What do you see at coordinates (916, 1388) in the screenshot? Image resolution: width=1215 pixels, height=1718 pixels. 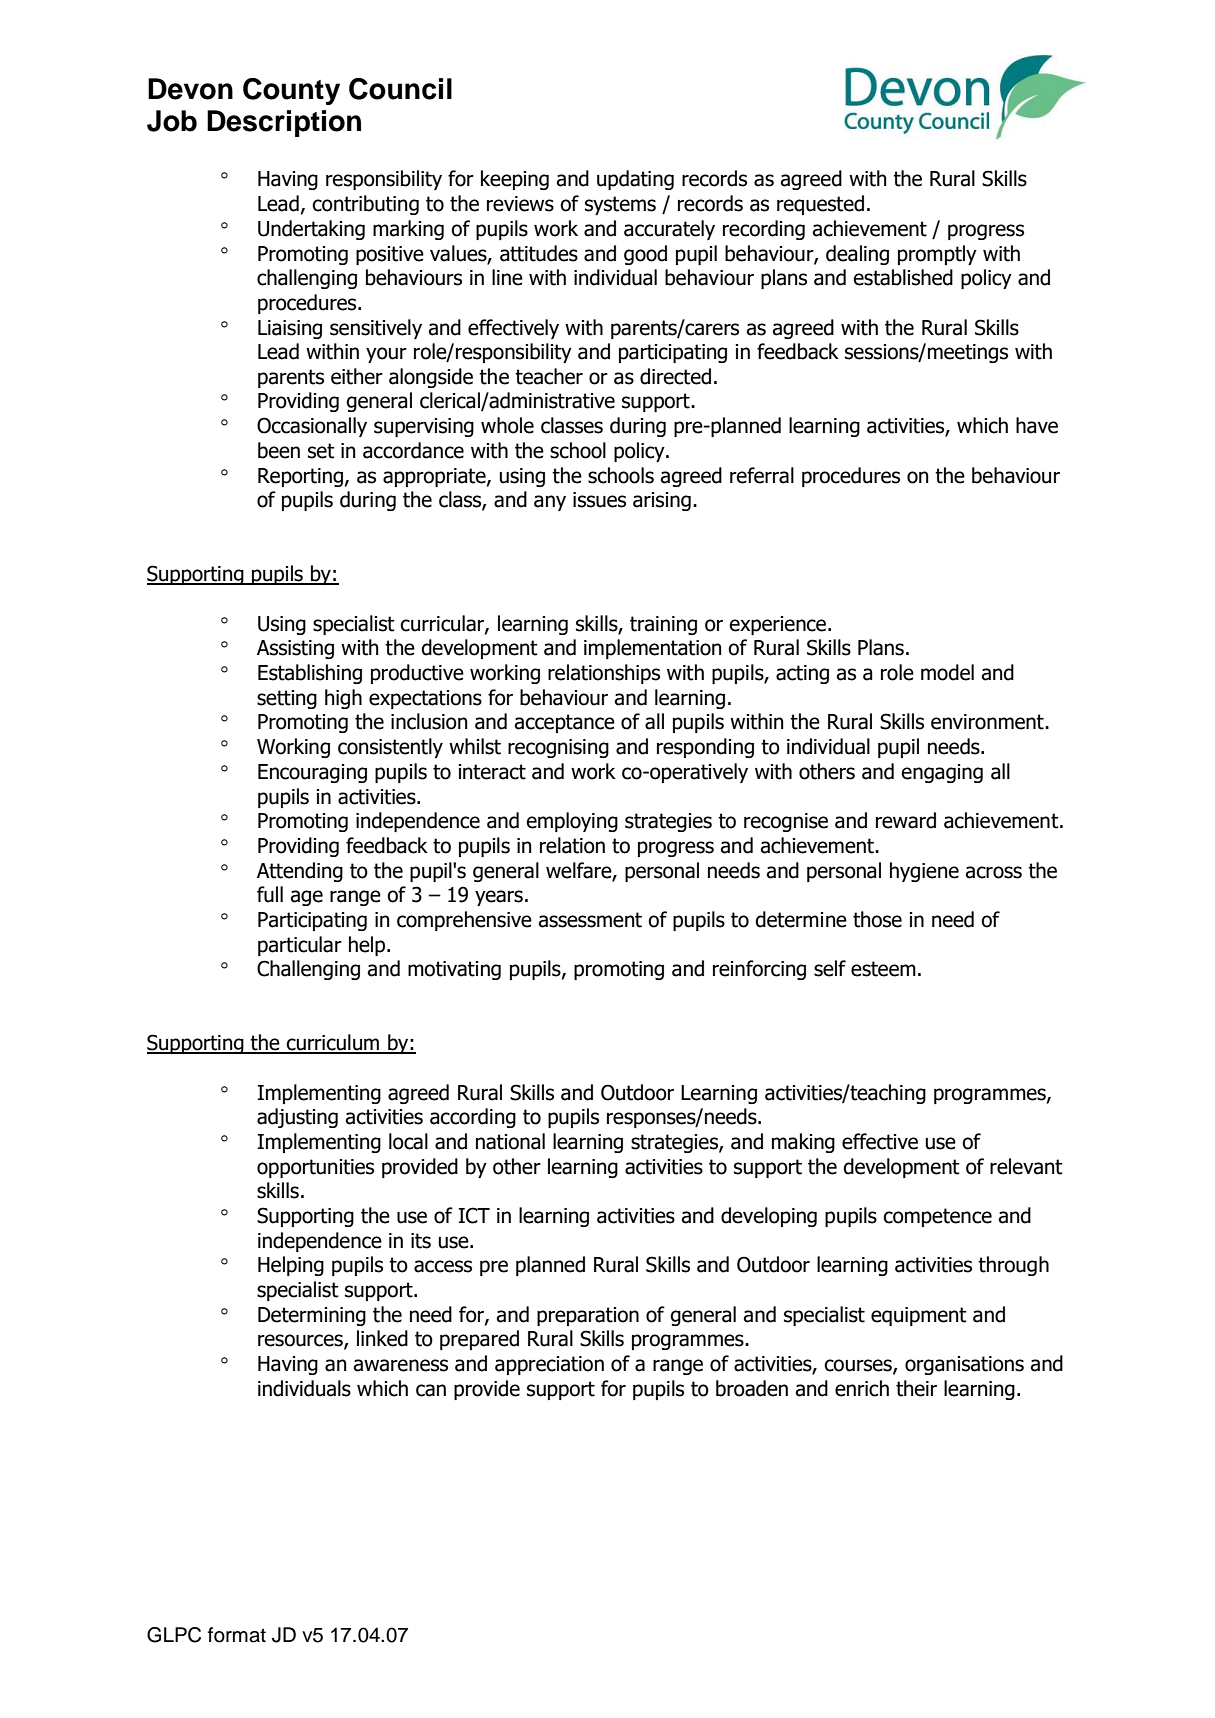 I see `their` at bounding box center [916, 1388].
